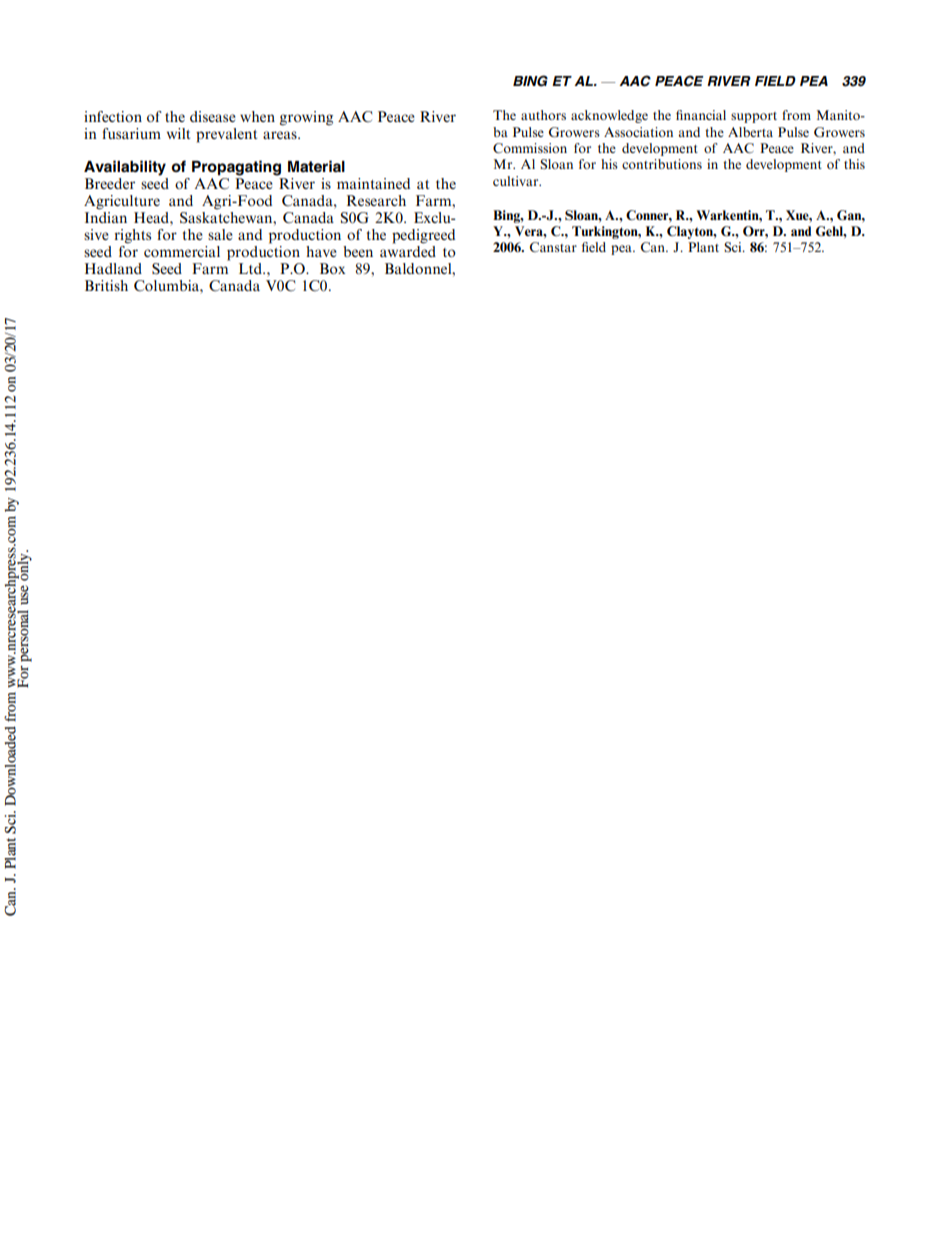 This screenshot has height=1233, width=952. Describe the element at coordinates (517, 181) in the screenshot. I see `cultivar` at that location.
